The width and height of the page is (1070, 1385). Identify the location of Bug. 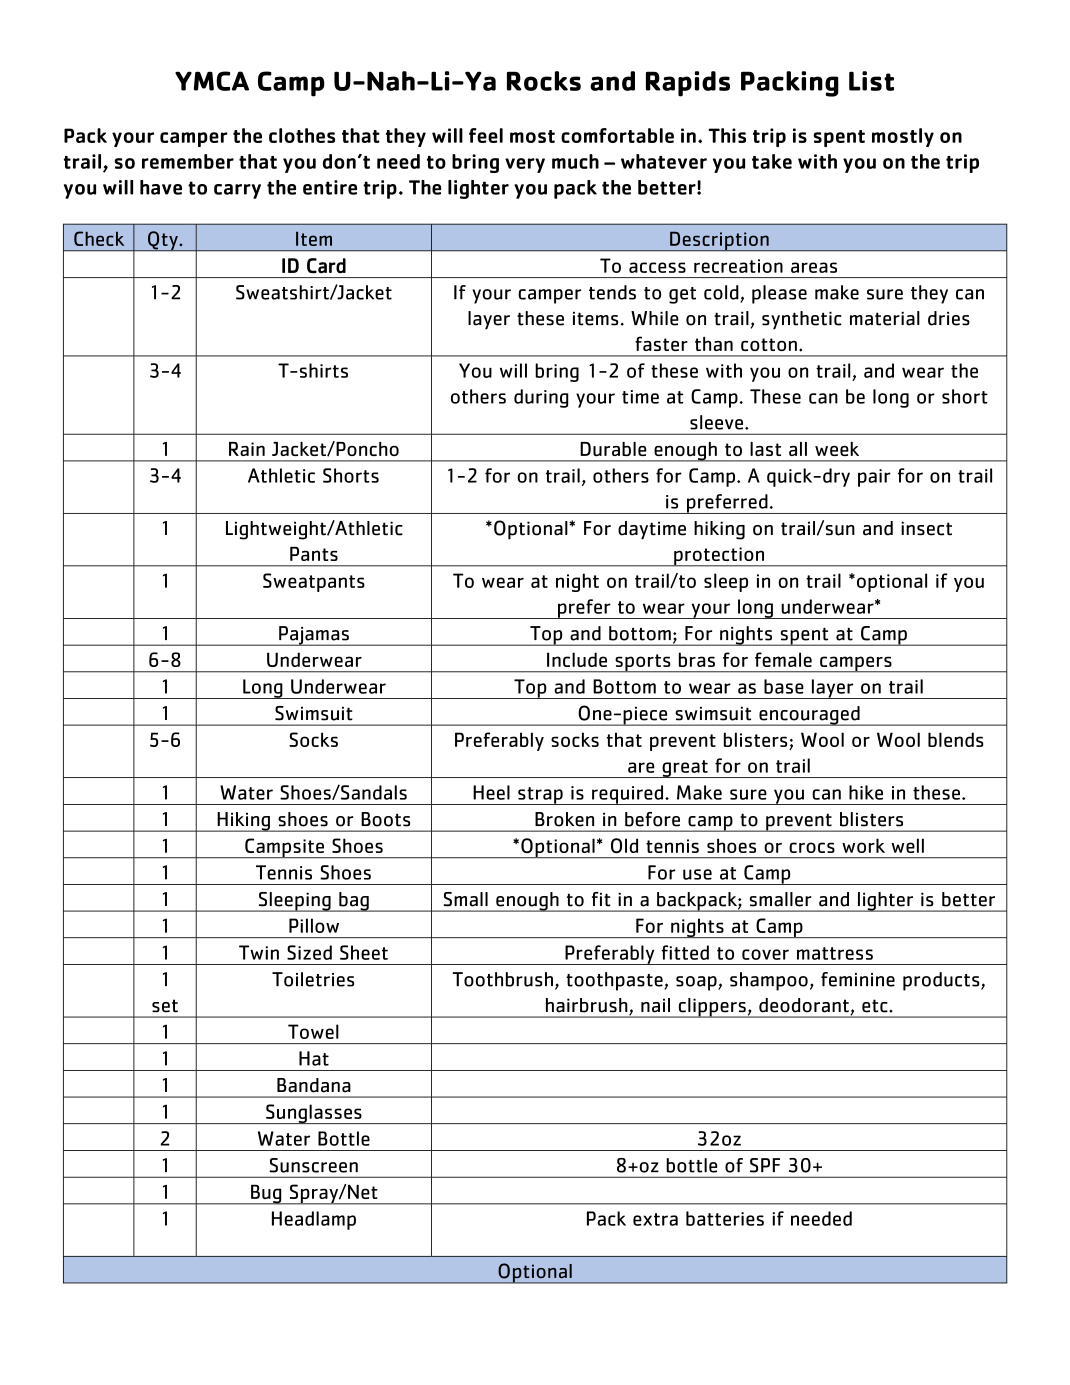
(266, 1194).
